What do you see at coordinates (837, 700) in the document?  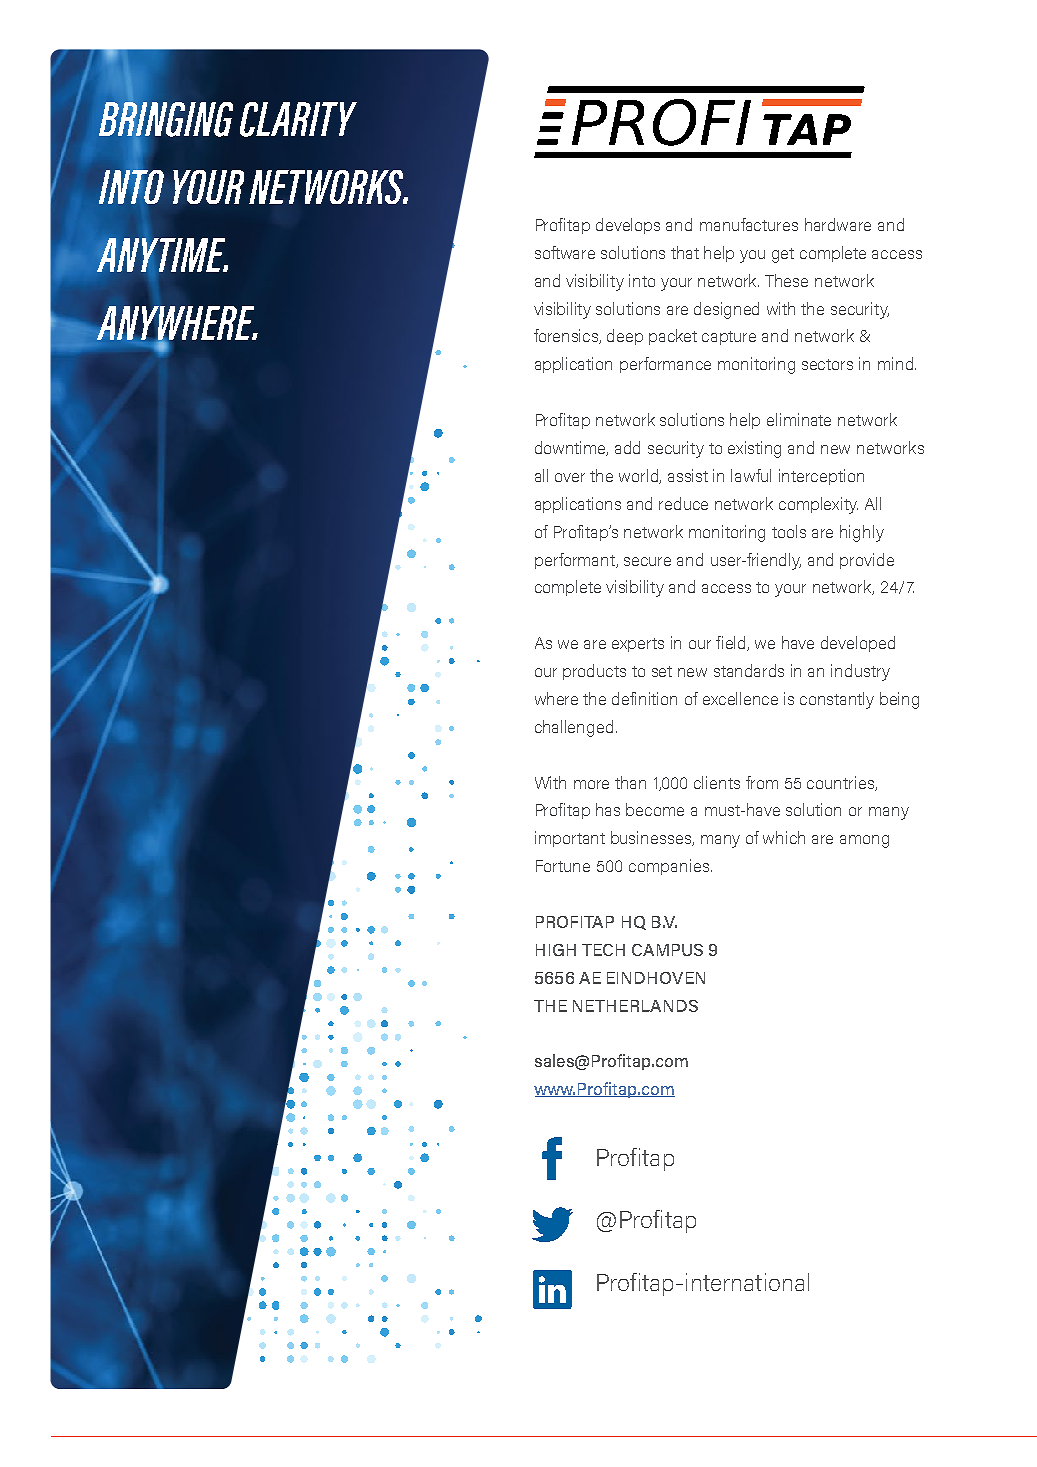 I see `constantly` at bounding box center [837, 700].
